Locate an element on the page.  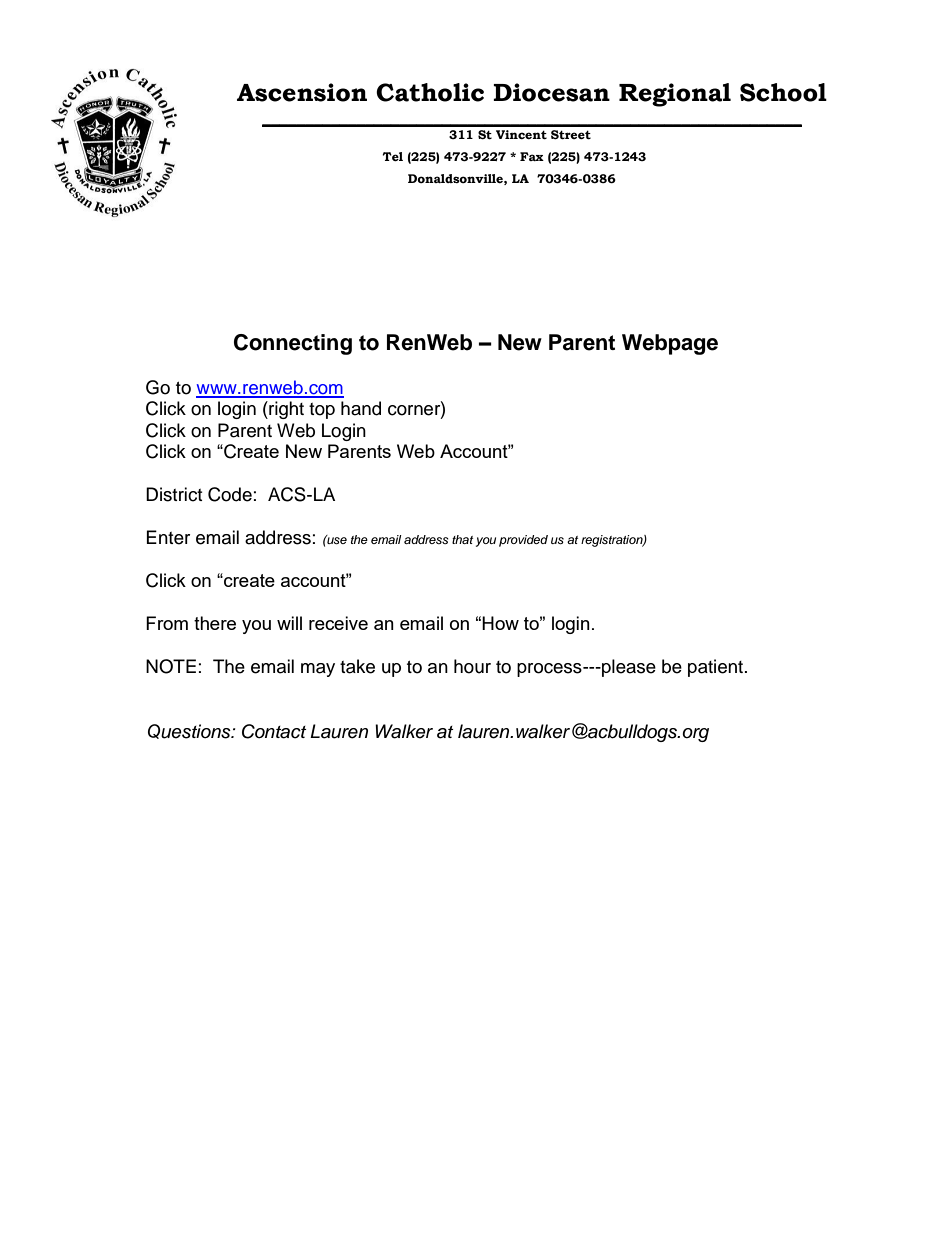
hand is located at coordinates (361, 408).
